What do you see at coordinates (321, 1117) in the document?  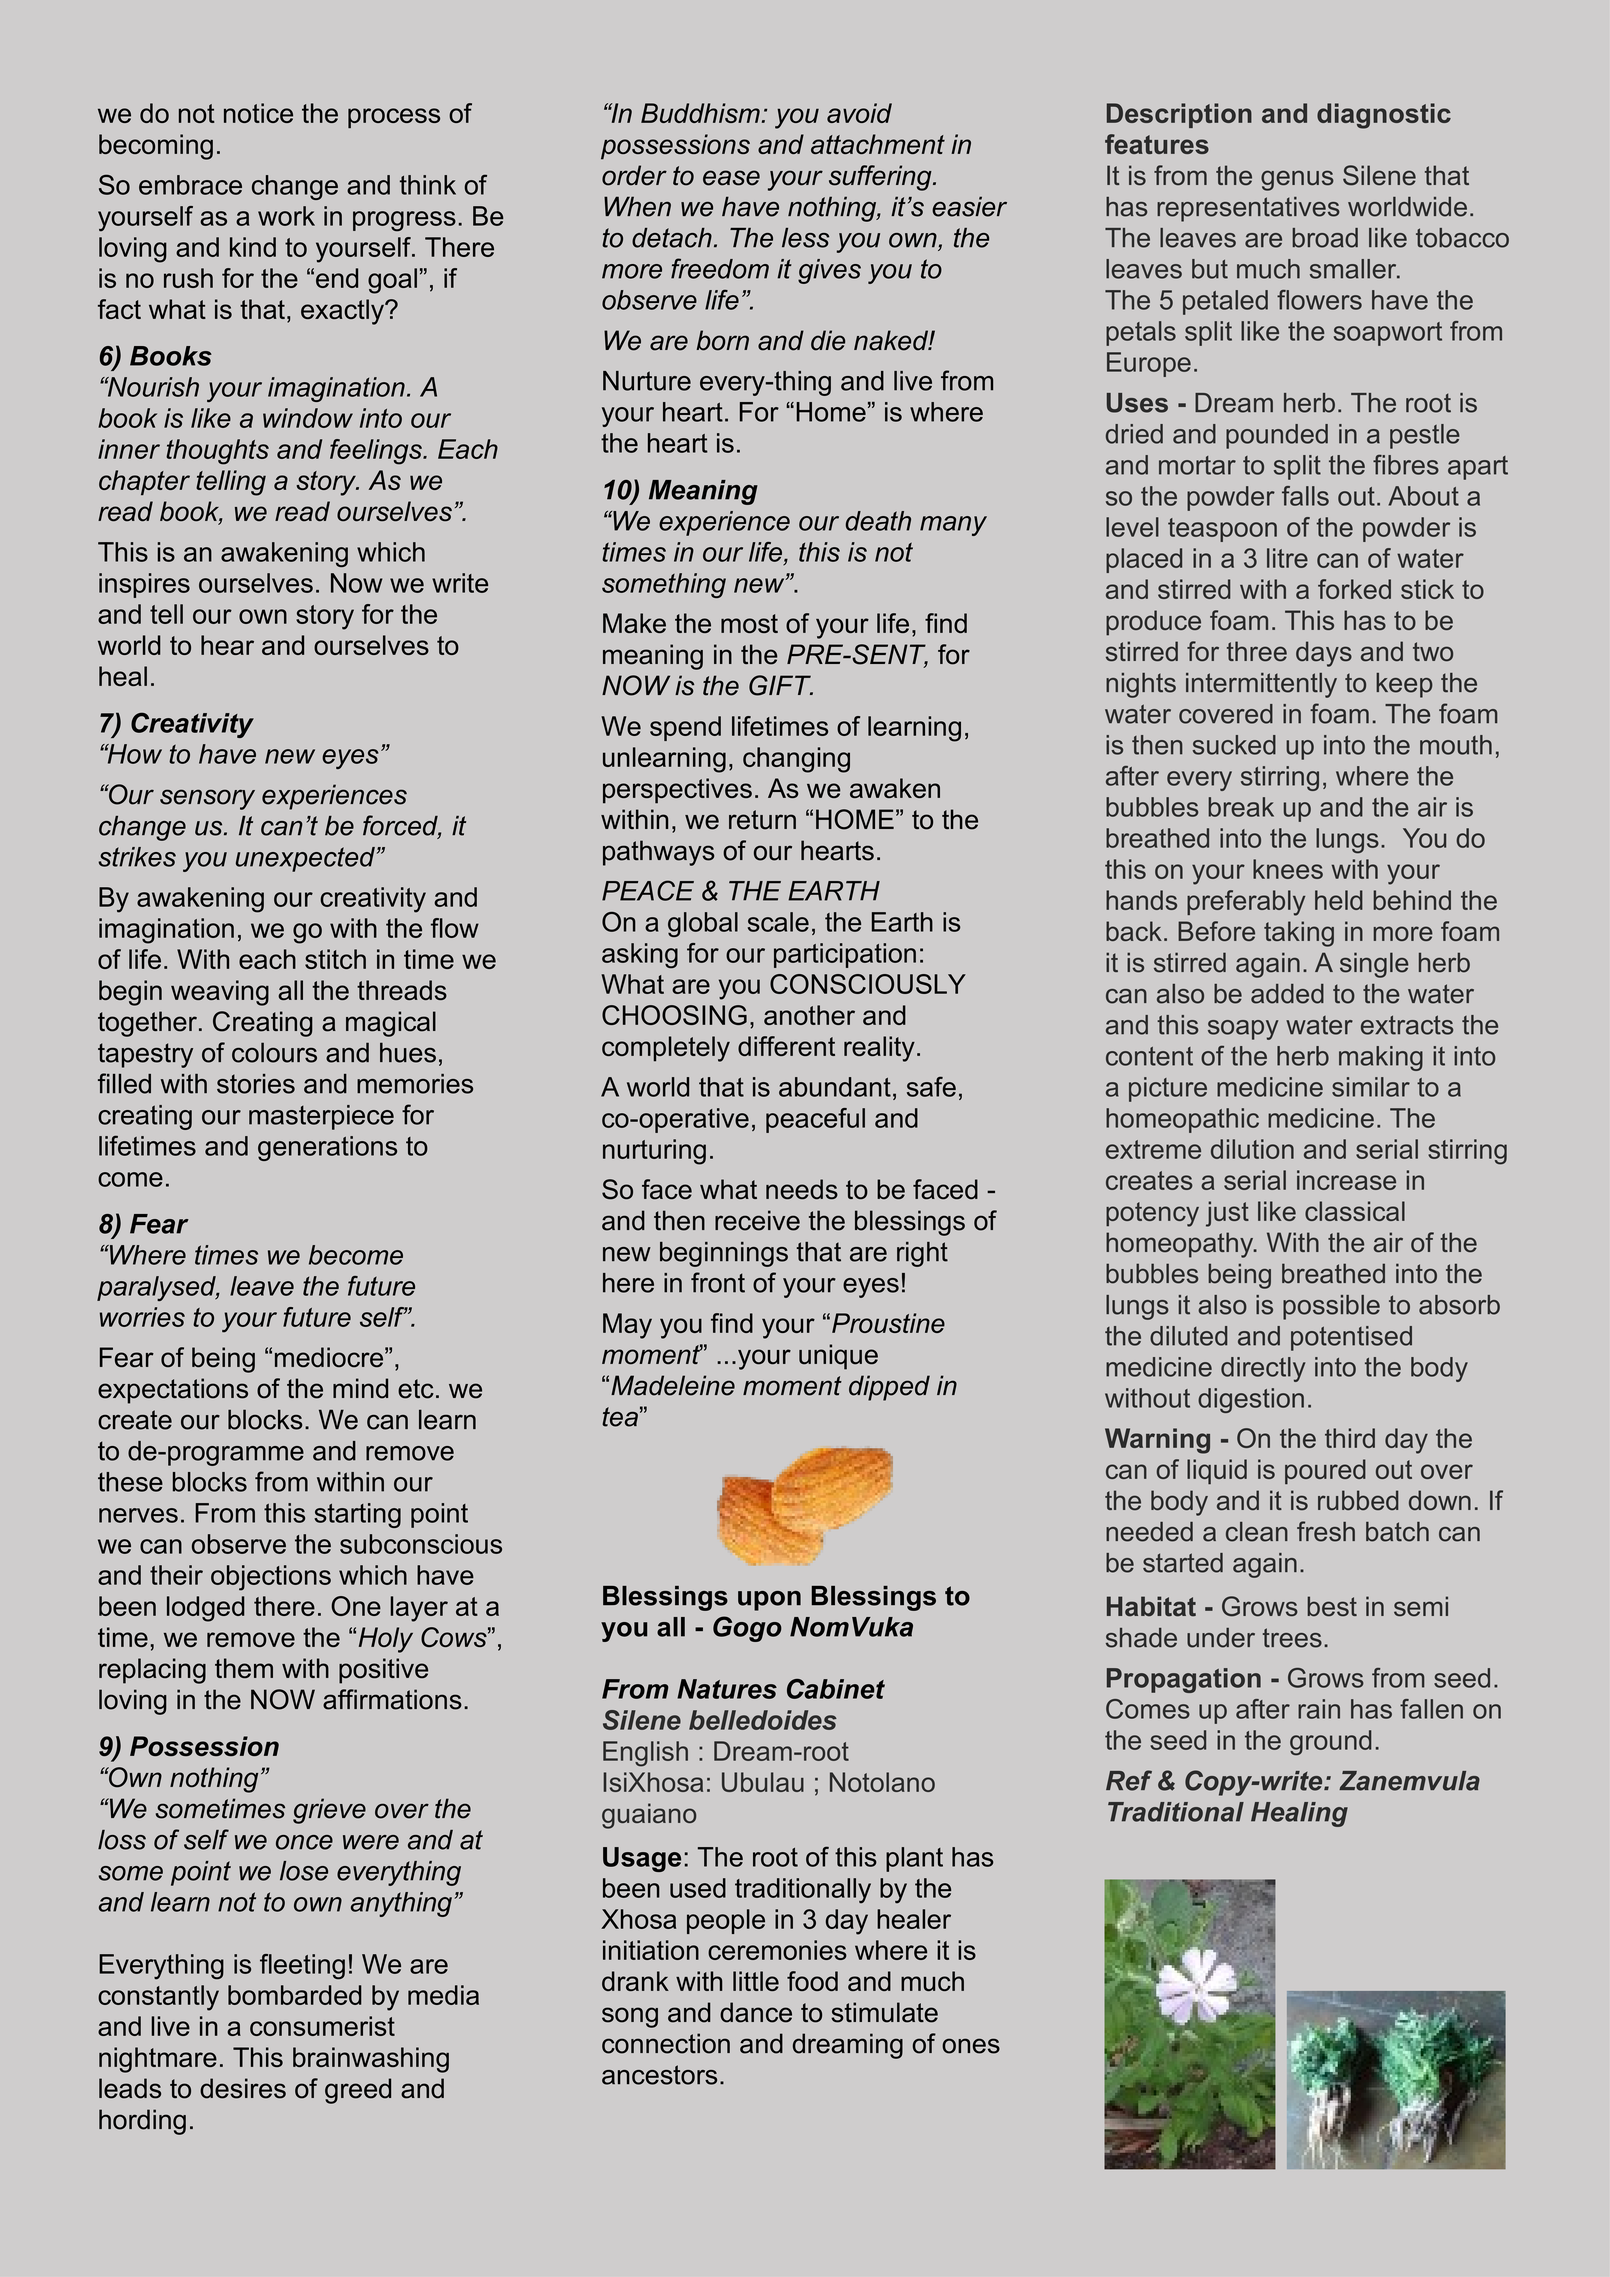 I see `masterpiece` at bounding box center [321, 1117].
